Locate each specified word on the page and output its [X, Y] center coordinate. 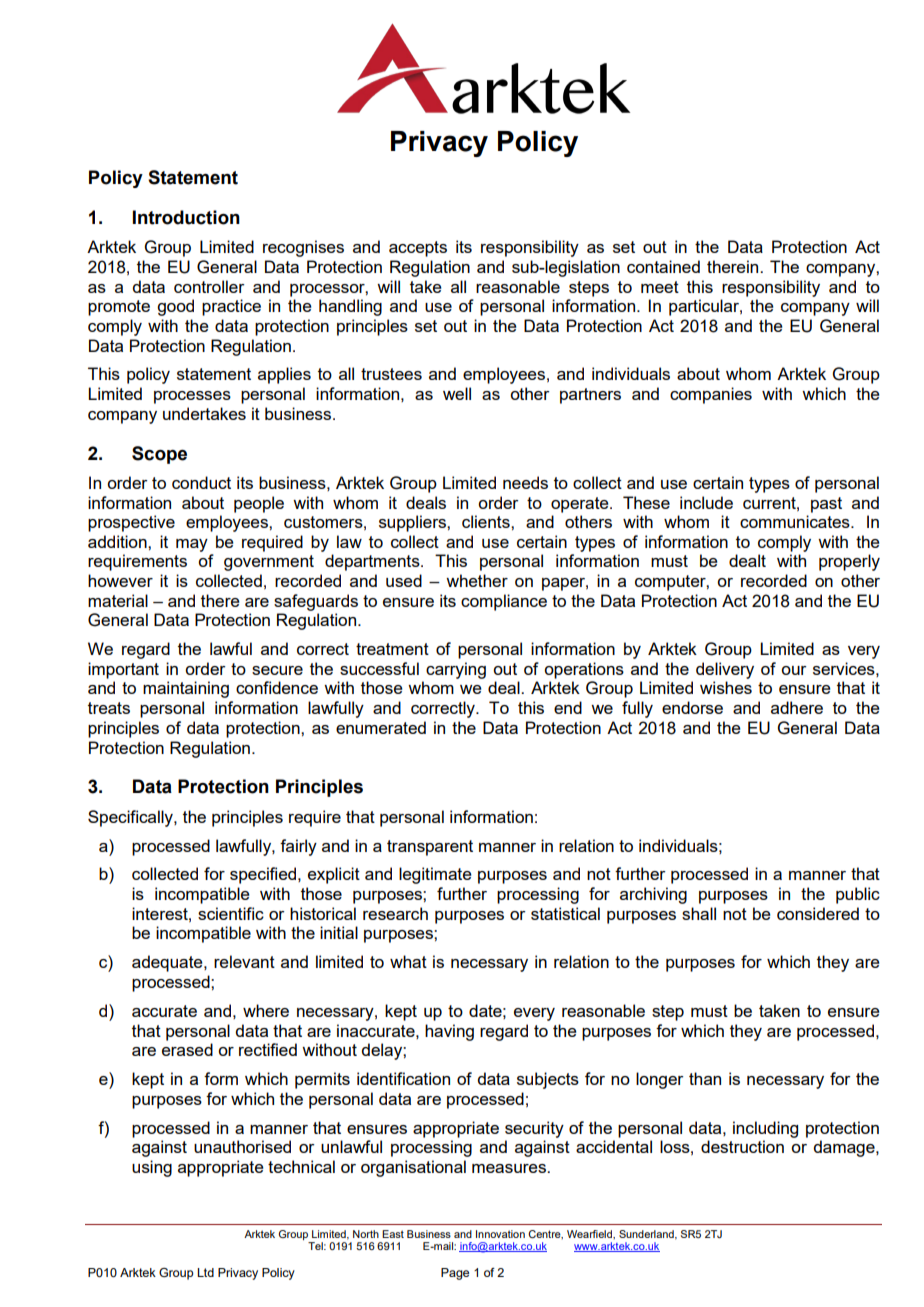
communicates [796, 521]
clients [487, 521]
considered [818, 913]
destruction [742, 1146]
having [449, 1032]
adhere [797, 707]
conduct [201, 482]
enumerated [381, 727]
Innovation [500, 1234]
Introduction [186, 217]
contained [663, 266]
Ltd [205, 1272]
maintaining [186, 689]
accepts [418, 249]
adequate [168, 963]
